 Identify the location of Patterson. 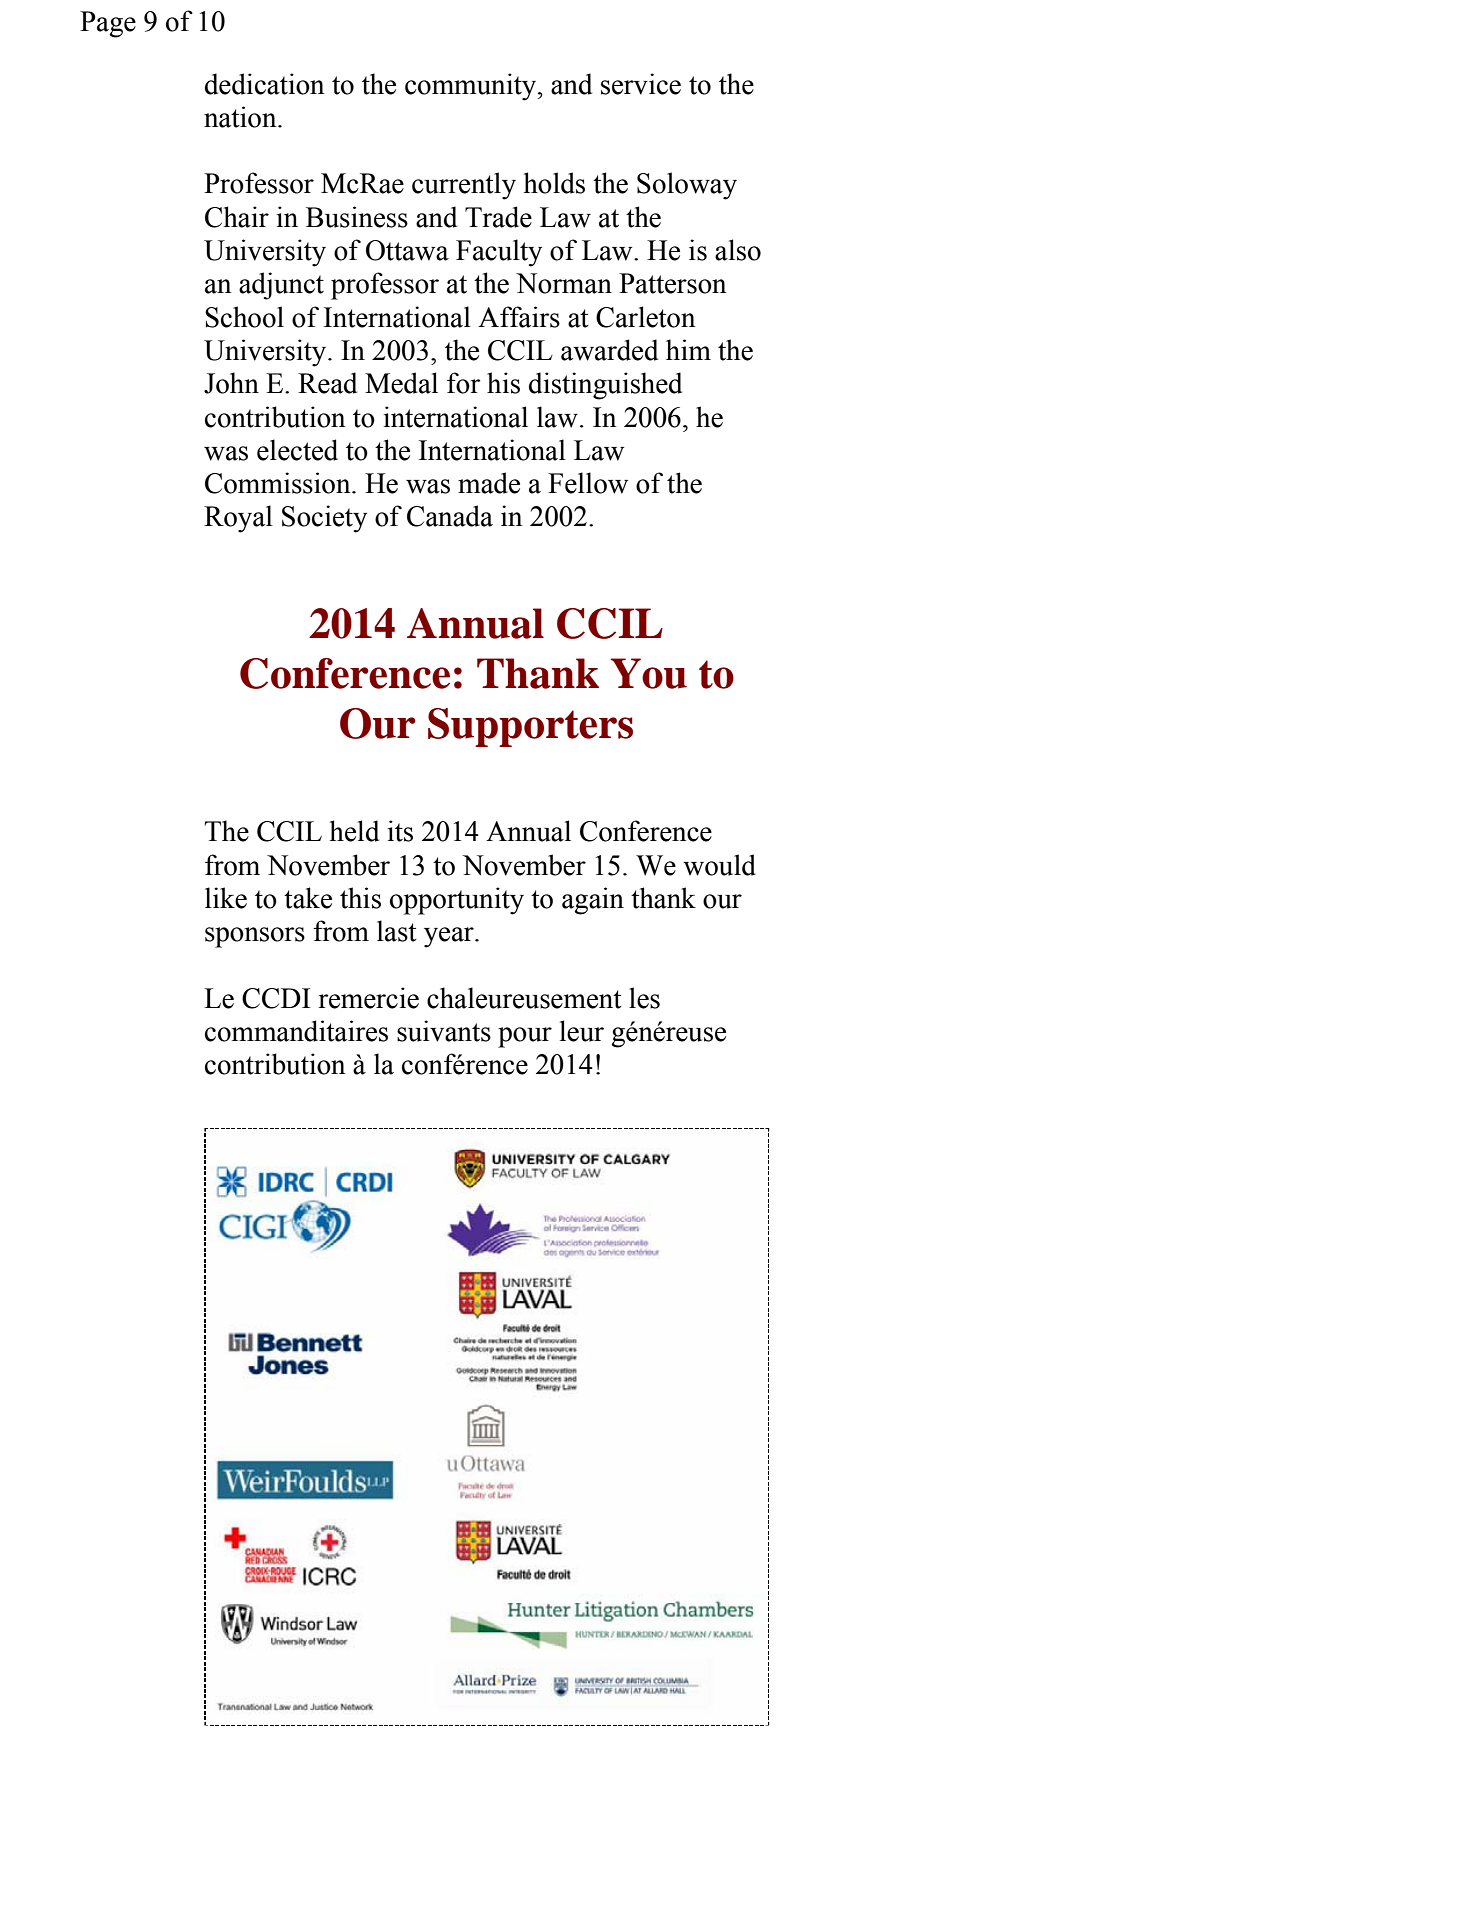
(673, 283).
